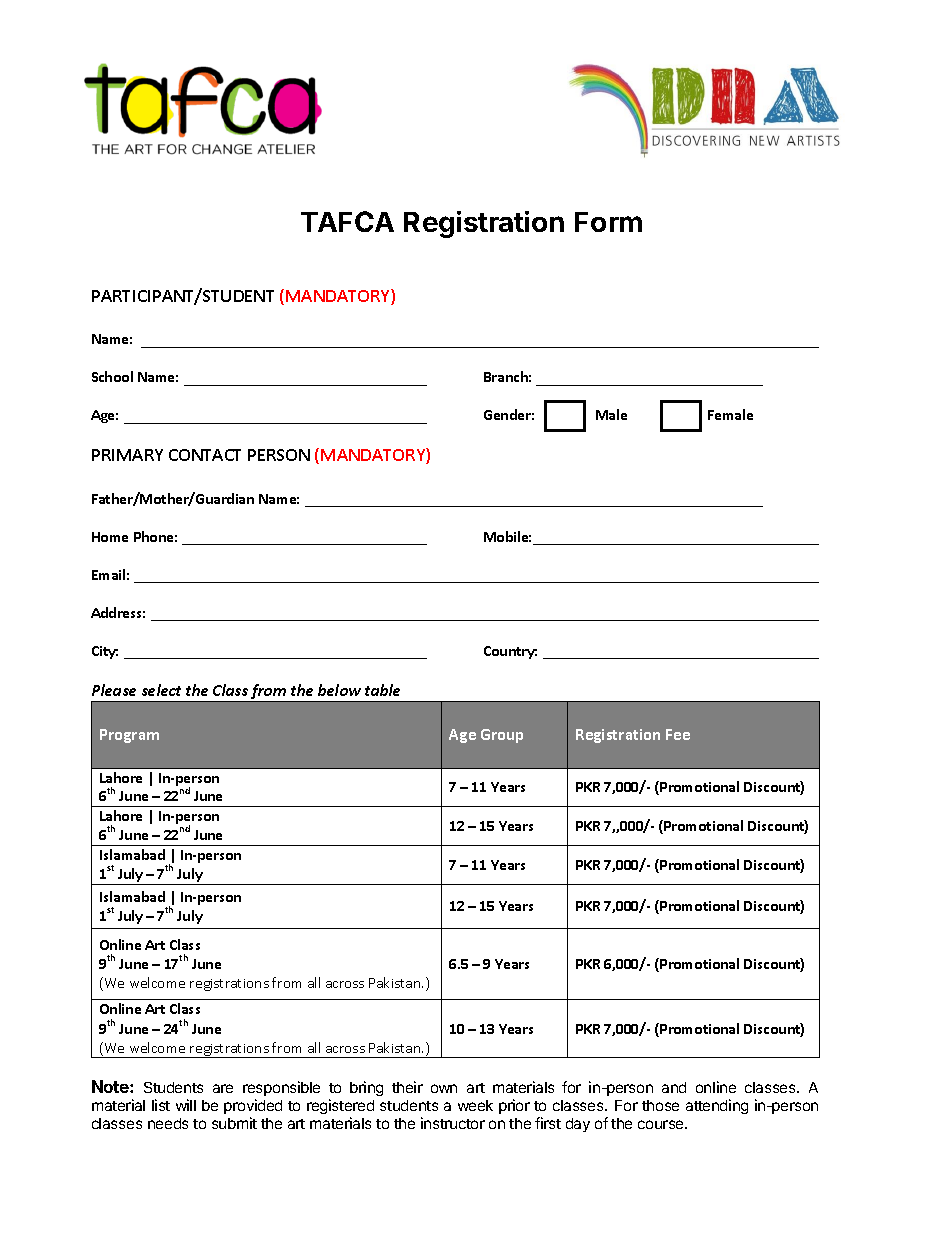 The image size is (952, 1233). Describe the element at coordinates (205, 455) in the screenshot. I see `CONTACT` at that location.
